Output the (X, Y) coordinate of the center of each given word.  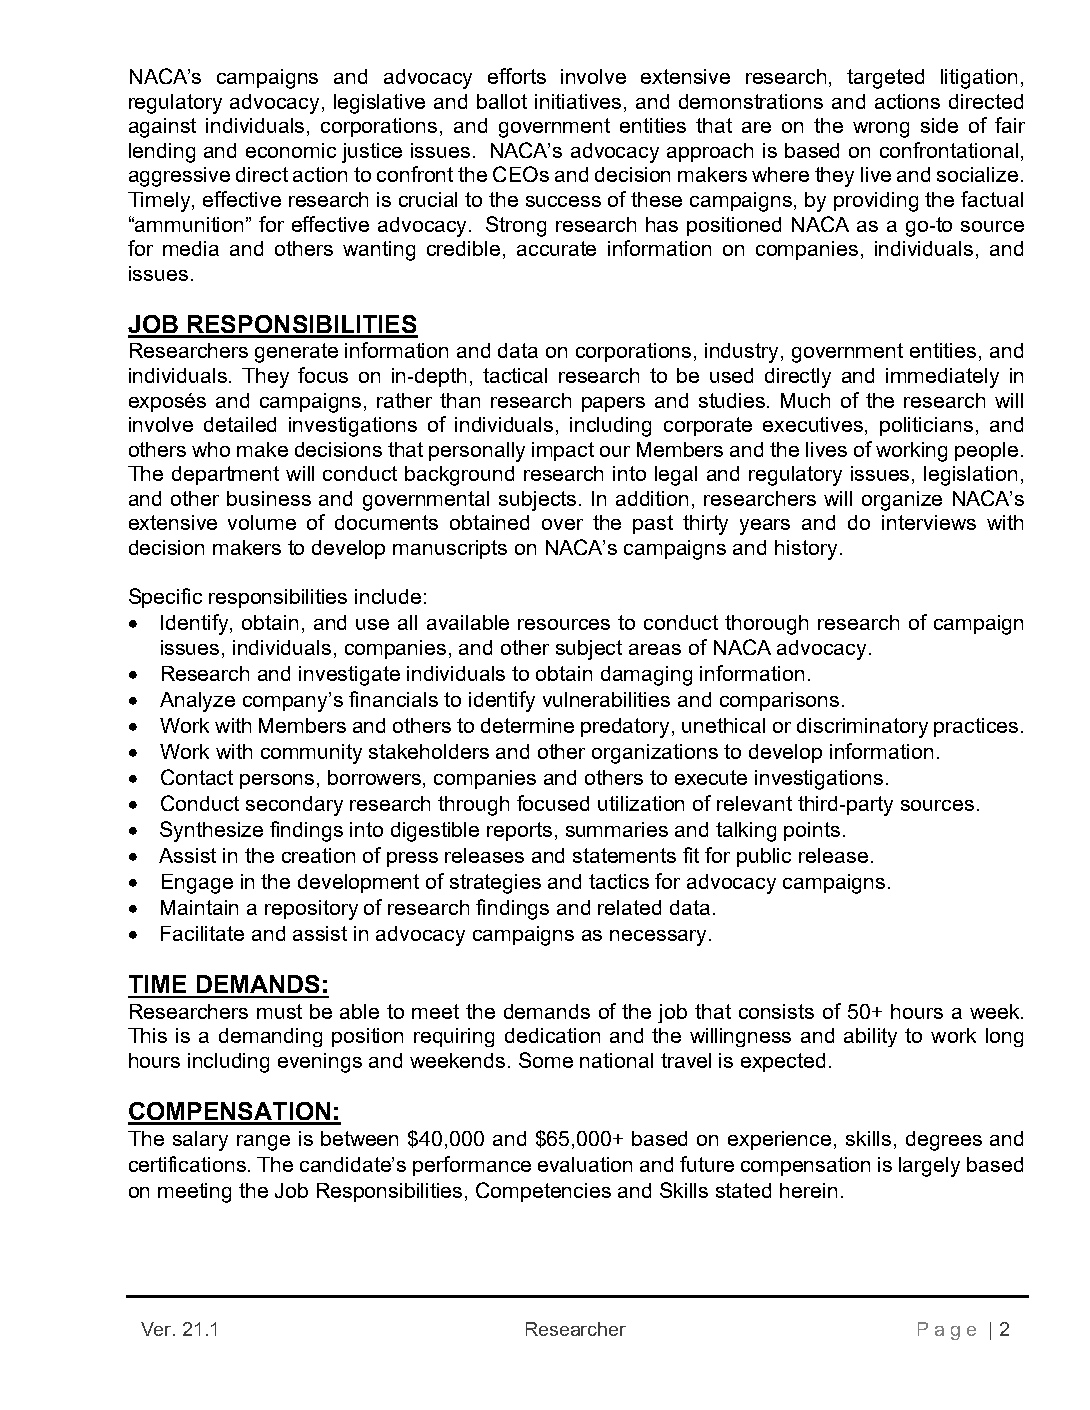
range (263, 1143)
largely (929, 1167)
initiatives (580, 101)
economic (291, 150)
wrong (881, 130)
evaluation (585, 1164)
